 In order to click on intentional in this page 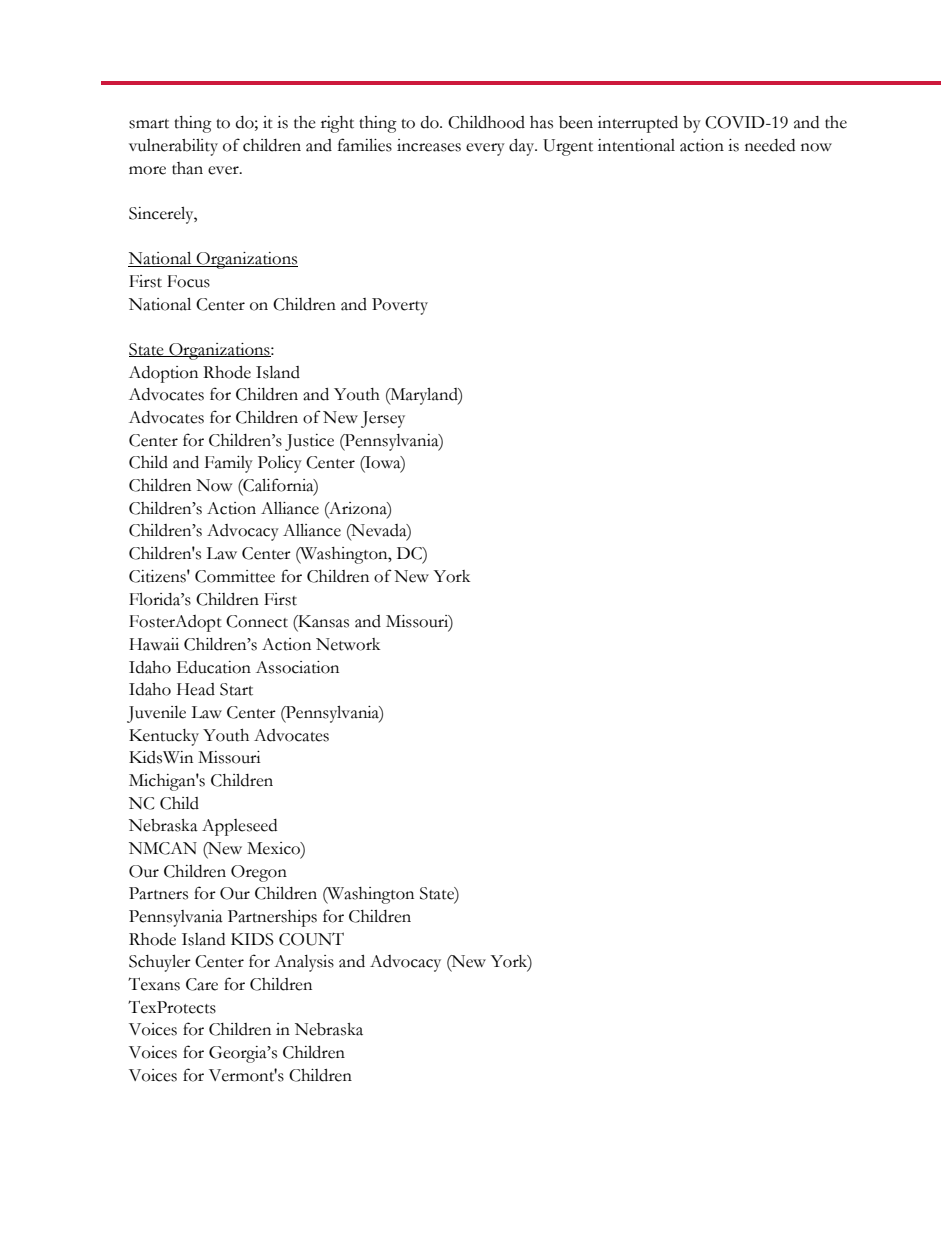, I will do `click(636, 145)`.
